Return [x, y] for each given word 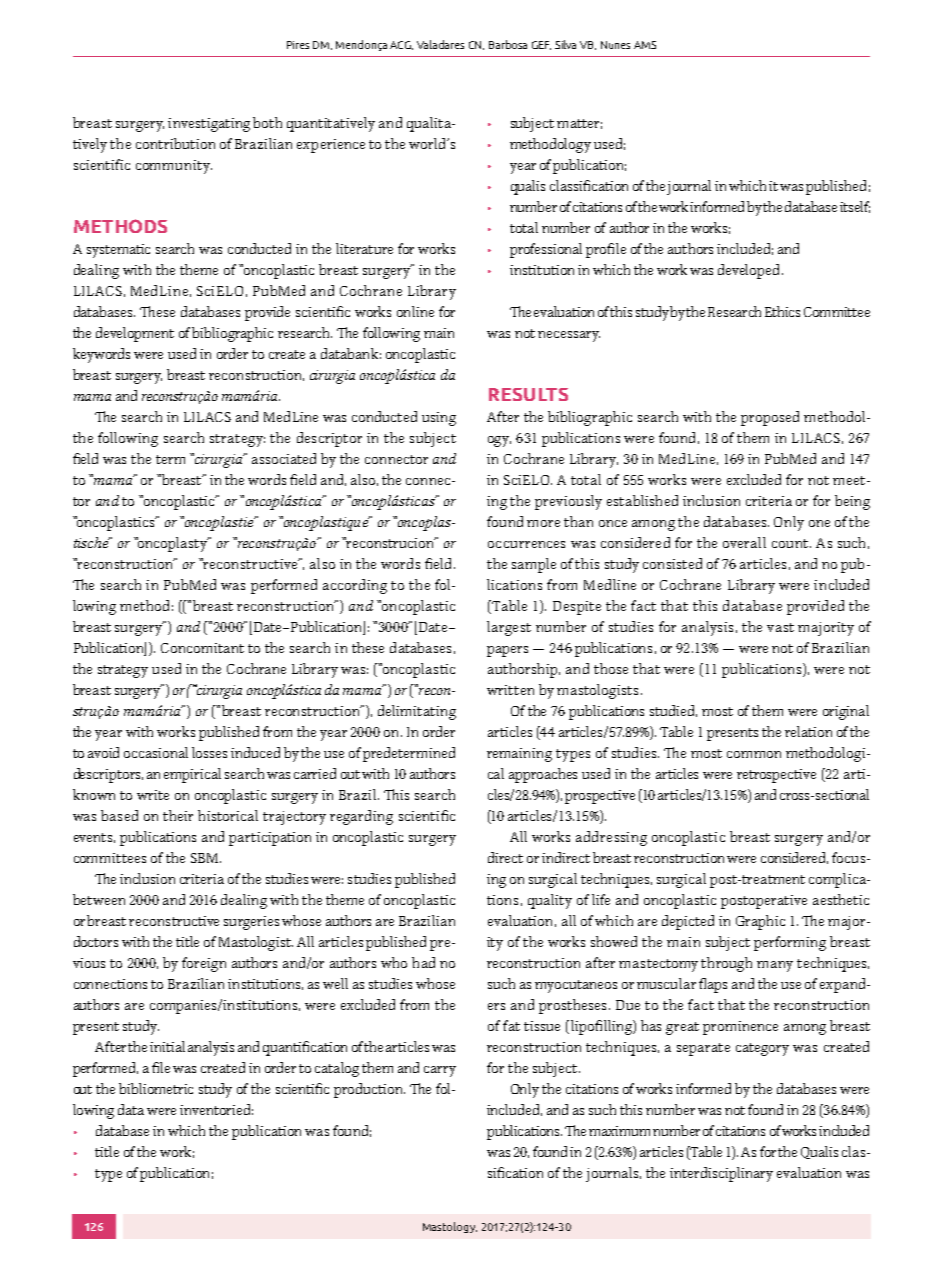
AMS [645, 45]
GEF [541, 45]
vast [780, 627]
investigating [209, 125]
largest [509, 628]
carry [440, 1071]
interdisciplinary [721, 1174]
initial [167, 1046]
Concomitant [202, 648]
